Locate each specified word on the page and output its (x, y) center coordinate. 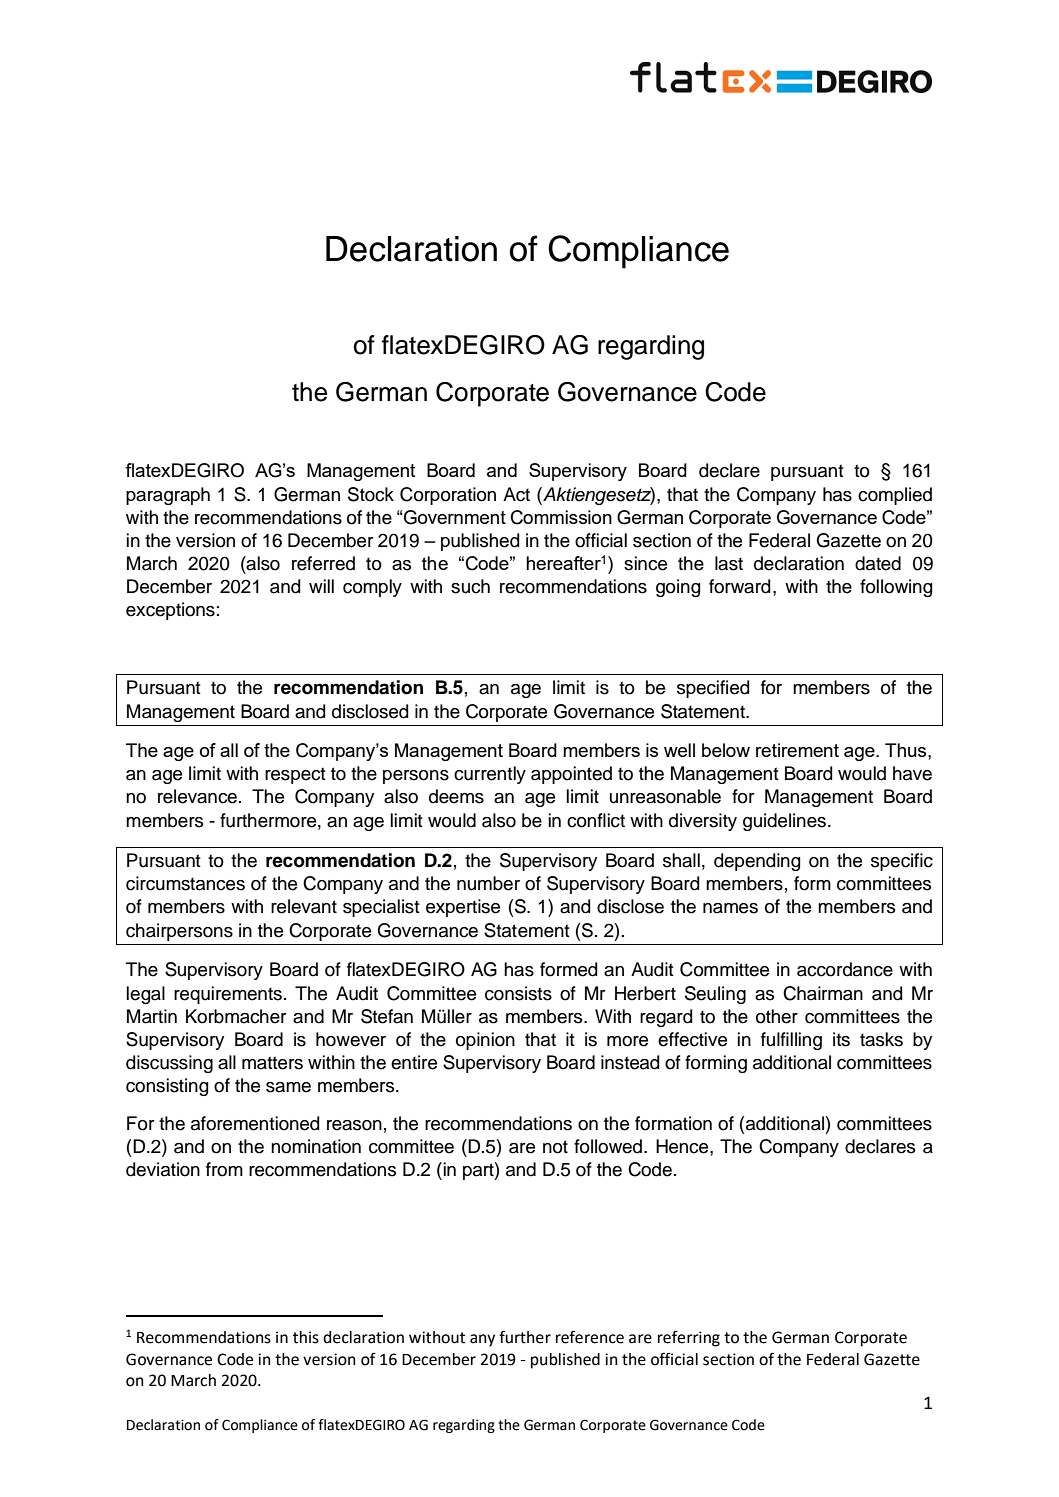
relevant (304, 906)
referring (689, 1339)
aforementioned (255, 1123)
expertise (463, 908)
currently (490, 775)
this (306, 1337)
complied (895, 496)
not (555, 1147)
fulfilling (791, 1041)
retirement (797, 750)
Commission (561, 517)
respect (295, 775)
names (730, 908)
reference (590, 1337)
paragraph (168, 496)
